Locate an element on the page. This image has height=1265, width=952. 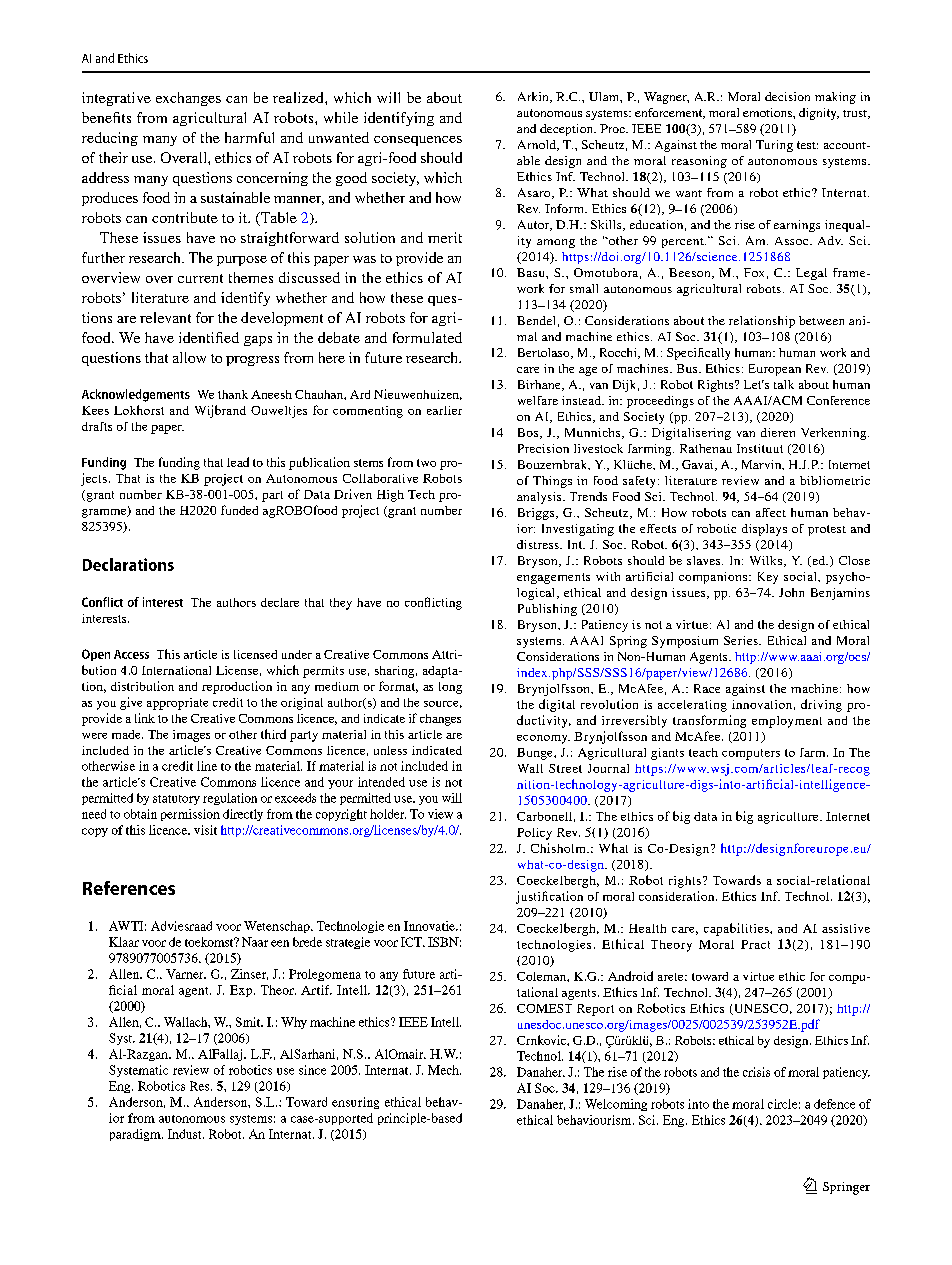
harmful is located at coordinates (249, 137).
